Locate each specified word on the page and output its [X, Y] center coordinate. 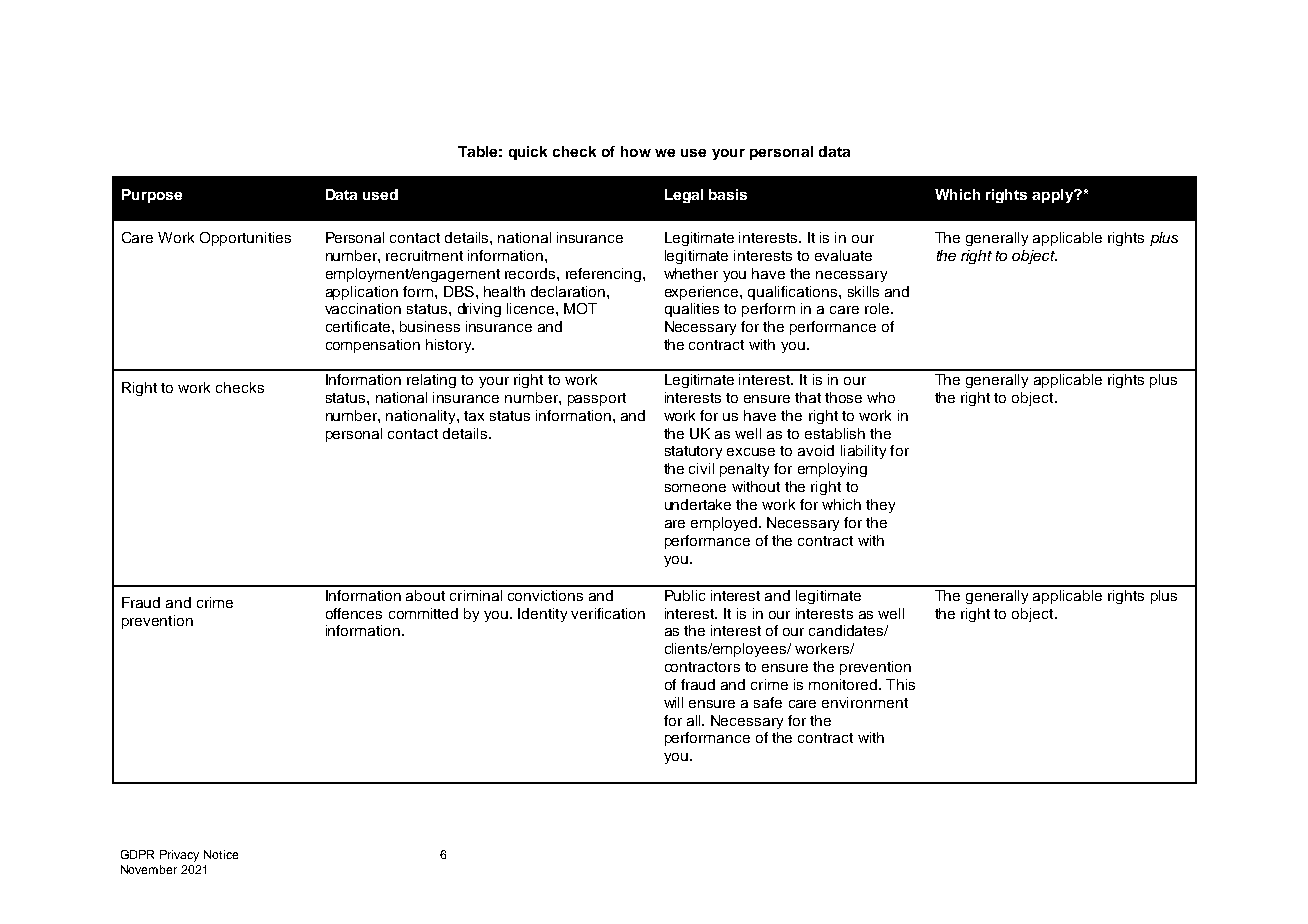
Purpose [152, 196]
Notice [221, 854]
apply [1054, 196]
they [880, 506]
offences [354, 613]
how [636, 151]
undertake [698, 504]
